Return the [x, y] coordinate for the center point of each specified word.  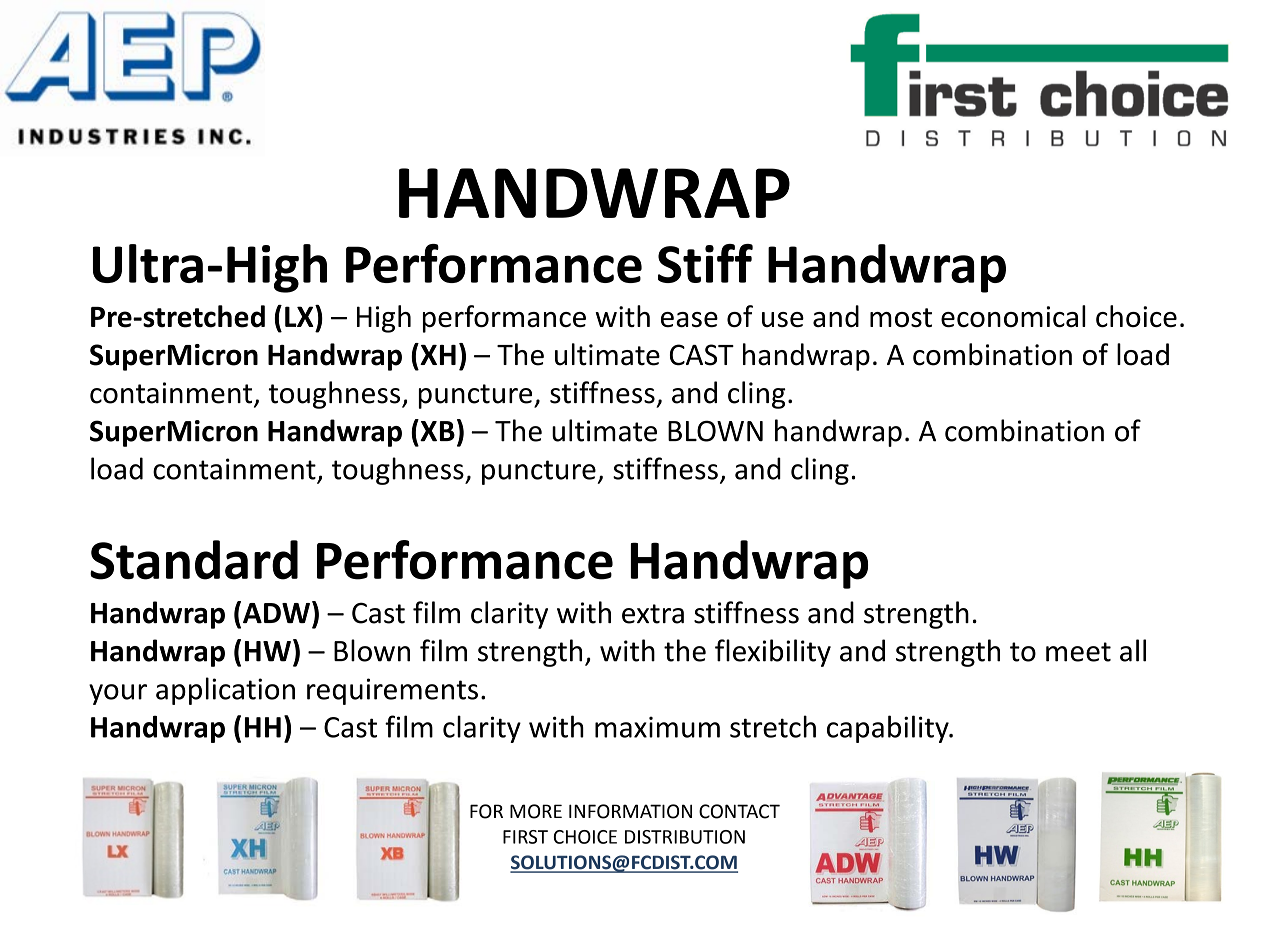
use [783, 319]
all [1133, 650]
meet [1078, 652]
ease [689, 319]
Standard [194, 560]
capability [889, 729]
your [118, 694]
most [901, 317]
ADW [276, 613]
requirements [392, 691]
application [225, 691]
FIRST [525, 837]
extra [653, 614]
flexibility [773, 653]
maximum [657, 727]
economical [1013, 316]
